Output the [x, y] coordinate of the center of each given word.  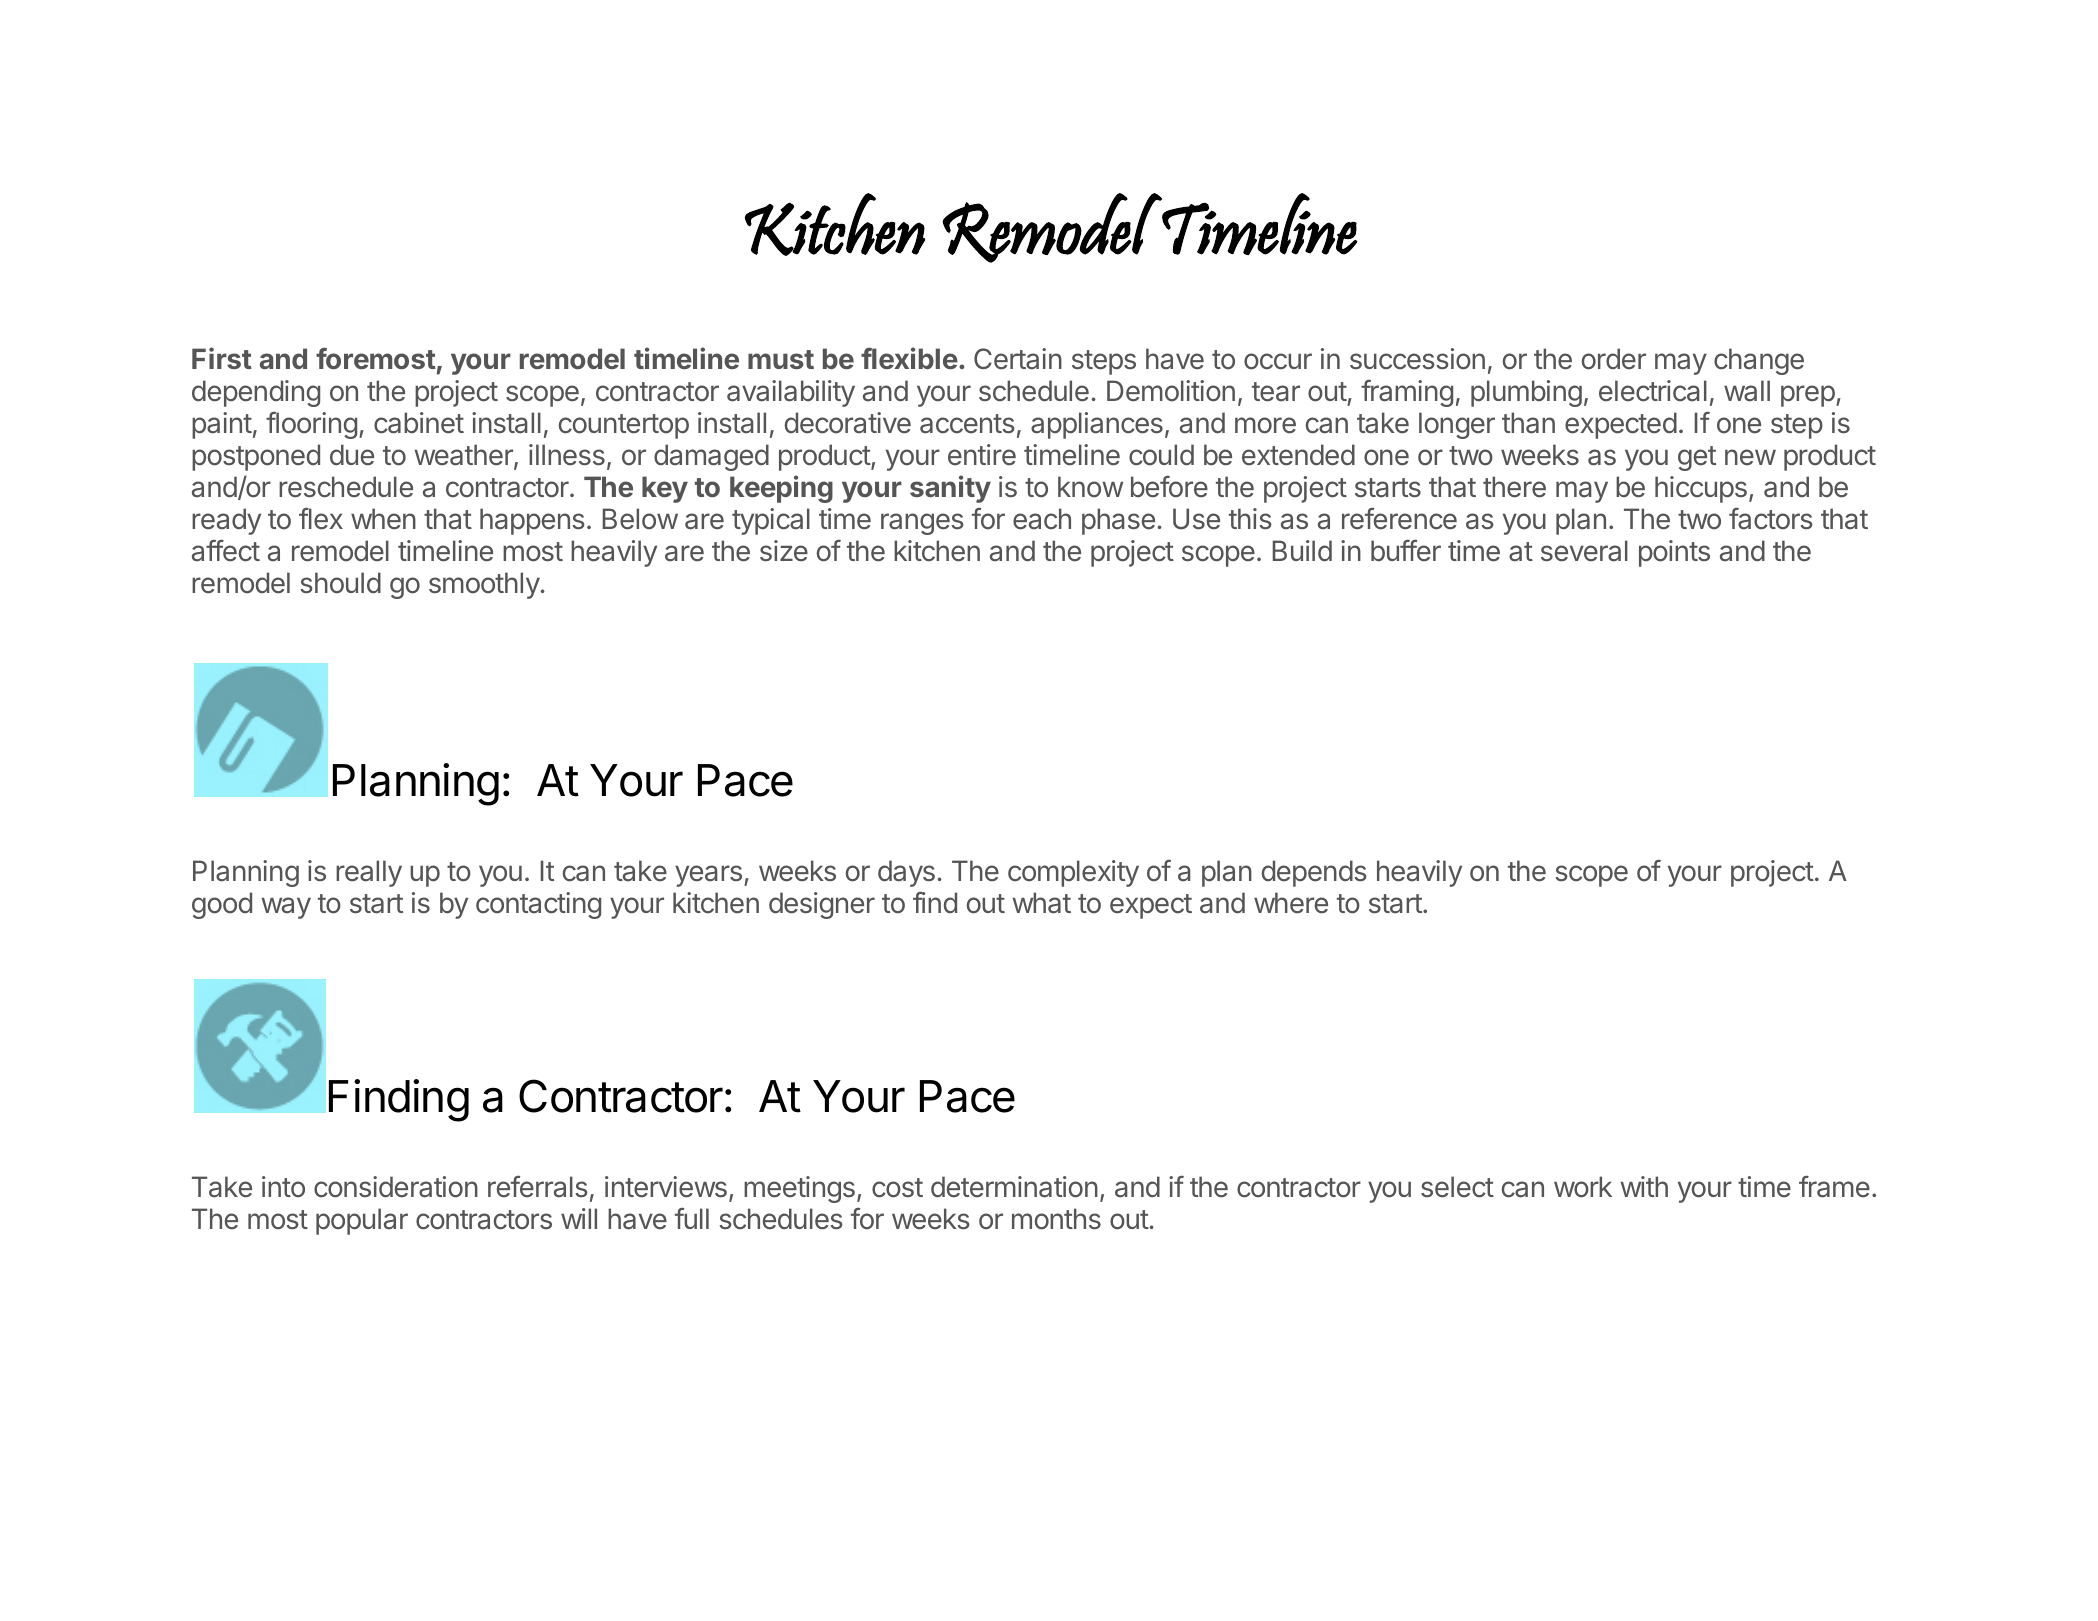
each [1042, 519]
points [1674, 553]
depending [256, 393]
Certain [1018, 359]
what [1041, 903]
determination [1014, 1187]
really [369, 873]
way [286, 908]
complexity [1073, 873]
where [1291, 903]
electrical [1653, 391]
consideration [396, 1187]
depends [1314, 873]
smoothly [484, 585]
